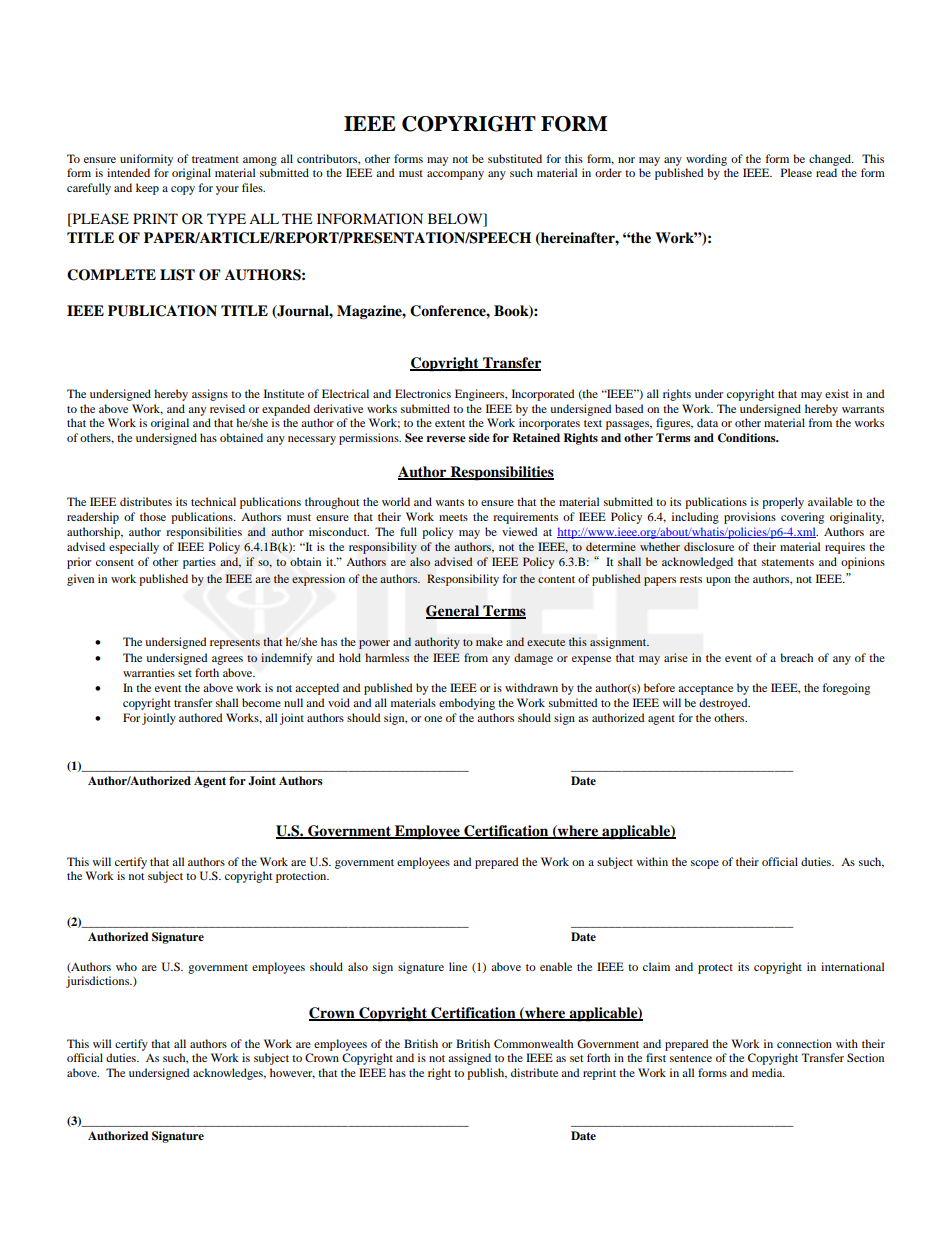  Describe the element at coordinates (450, 502) in the screenshot. I see `wants` at that location.
